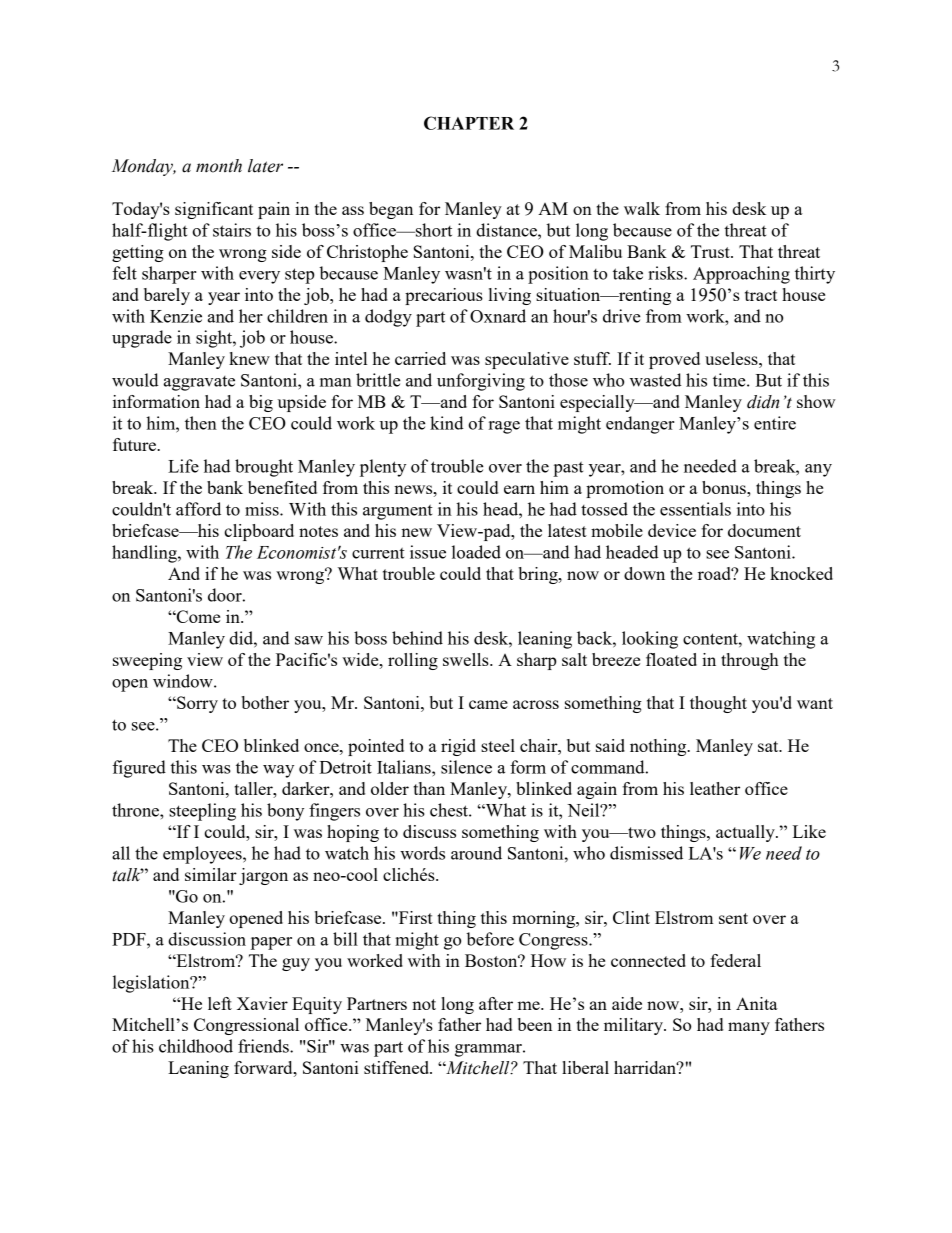  Describe the element at coordinates (496, 1003) in the screenshot. I see `after` at that location.
